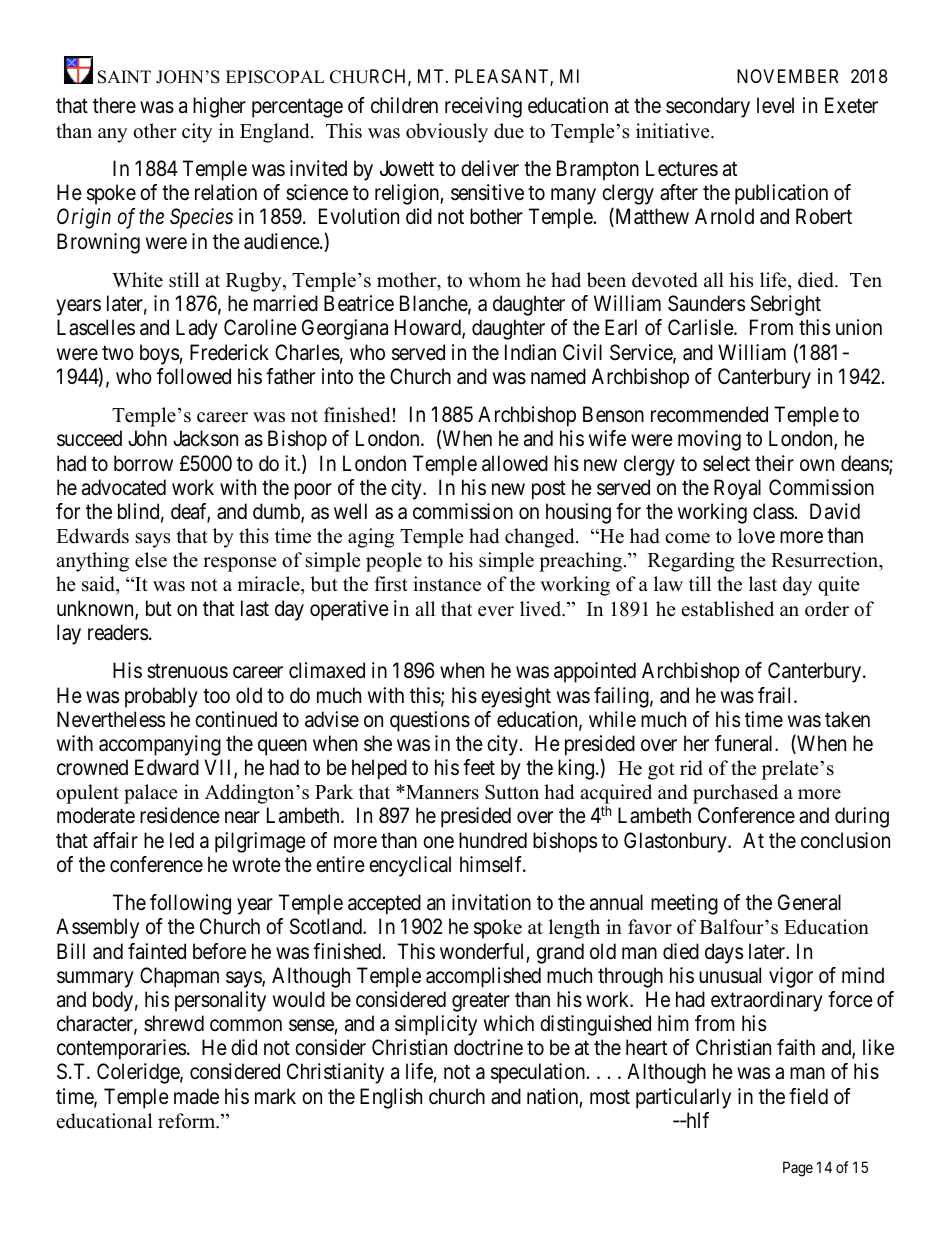  What do you see at coordinates (809, 902) in the document?
I see `General` at bounding box center [809, 902].
